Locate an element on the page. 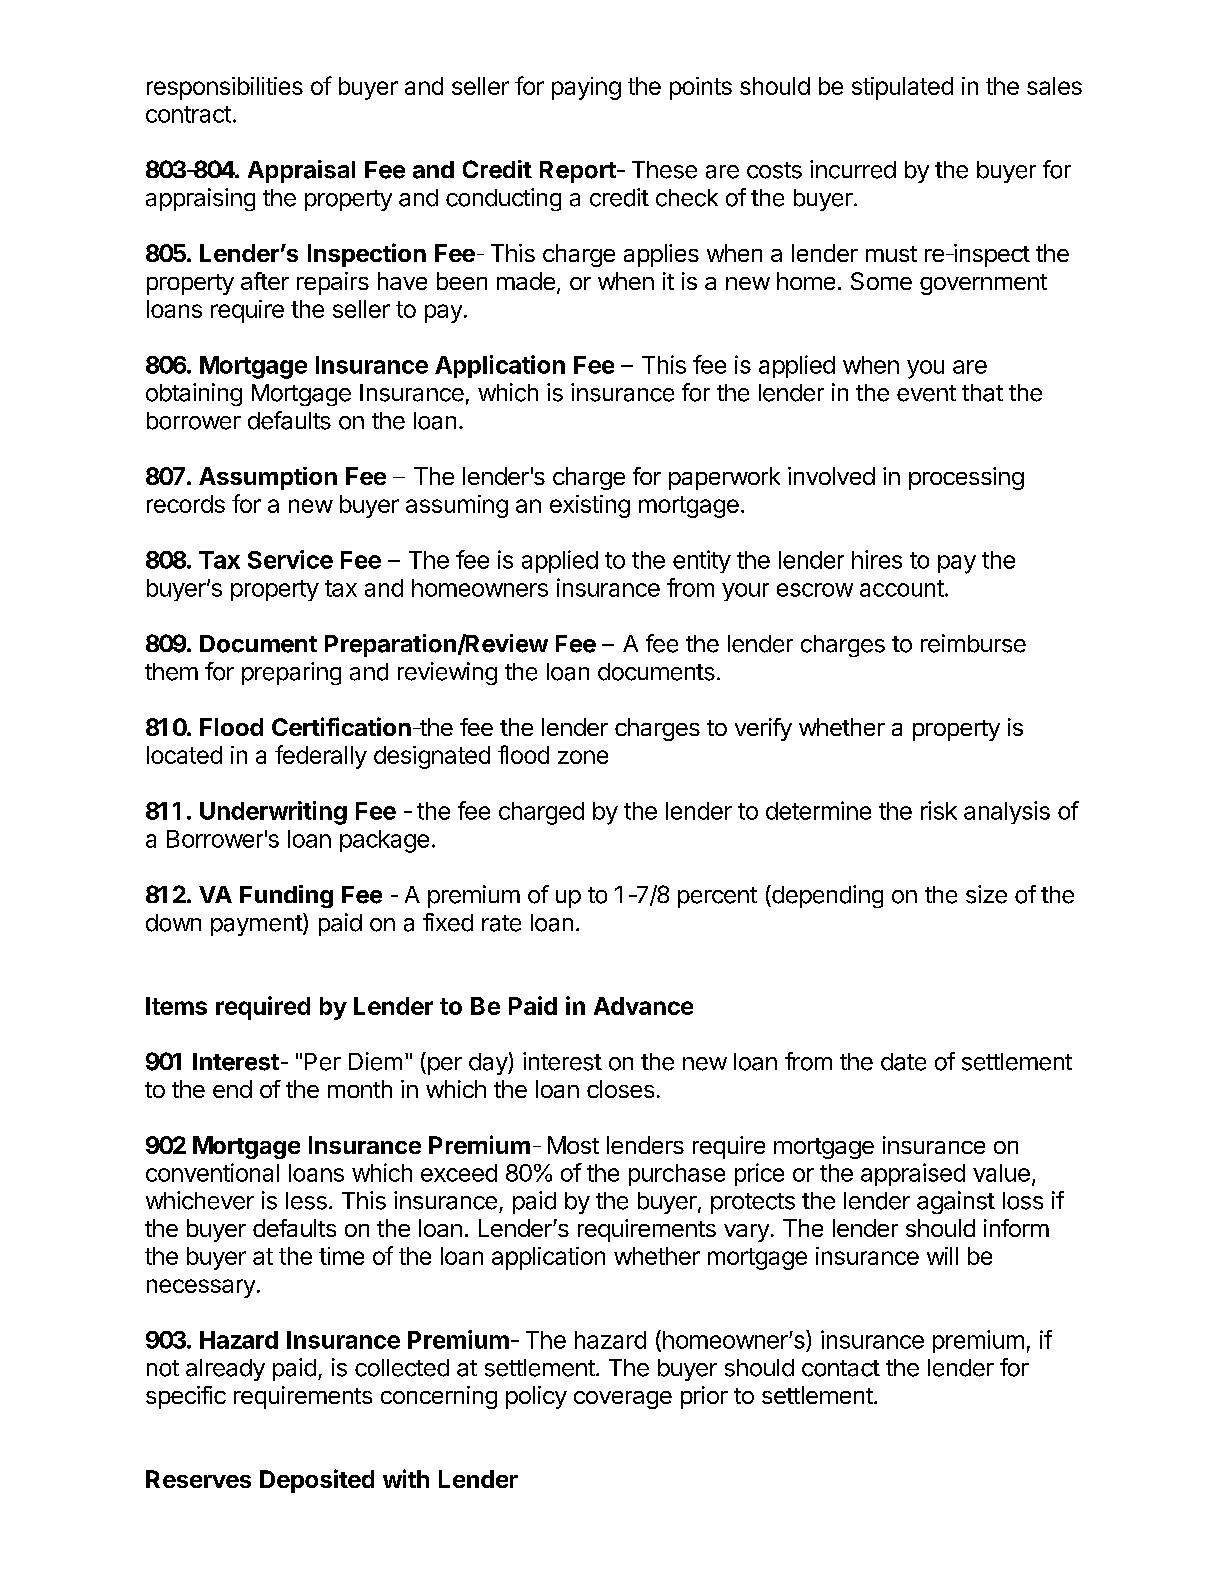  Deposited is located at coordinates (317, 1481).
